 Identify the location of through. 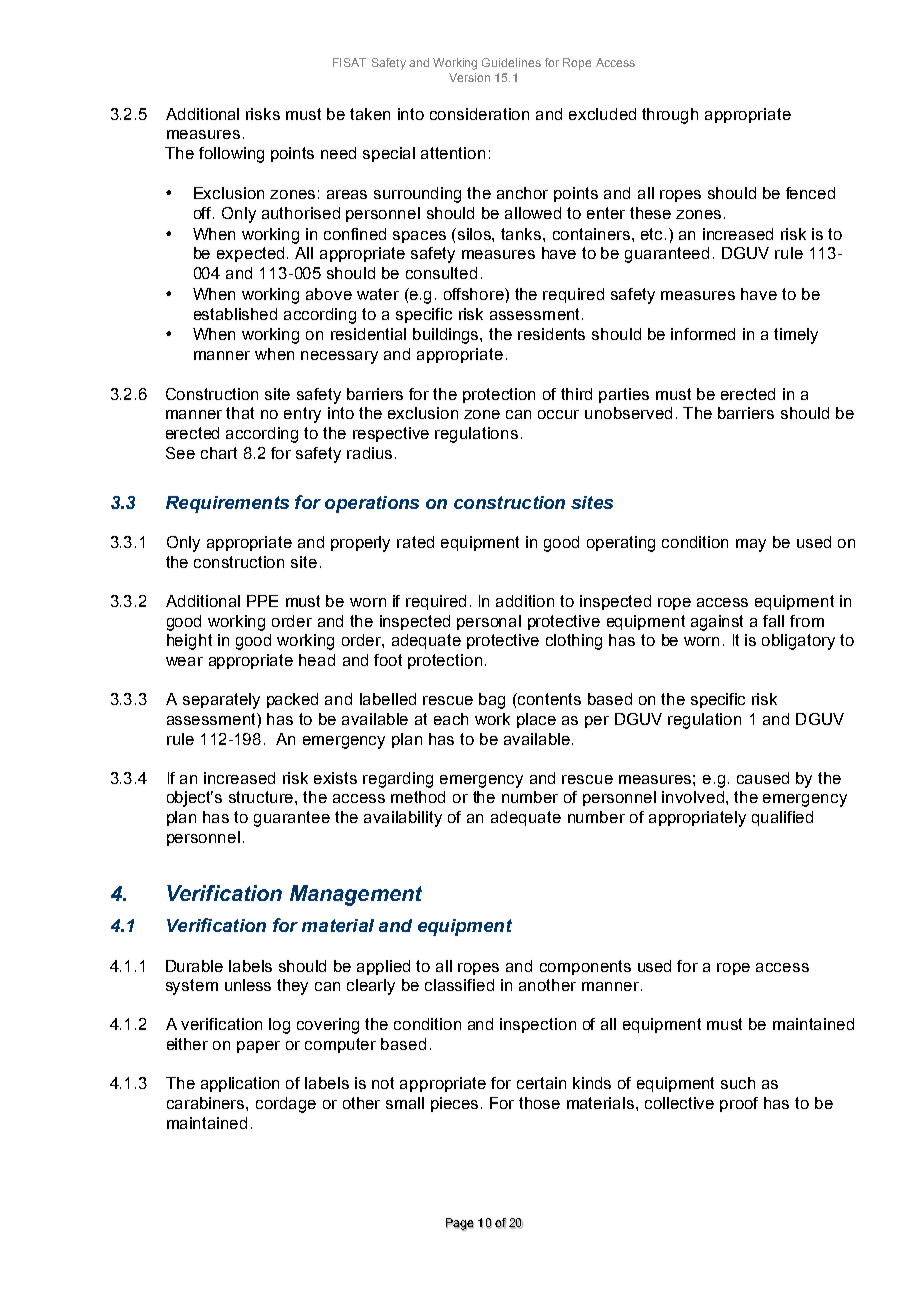
(670, 116).
